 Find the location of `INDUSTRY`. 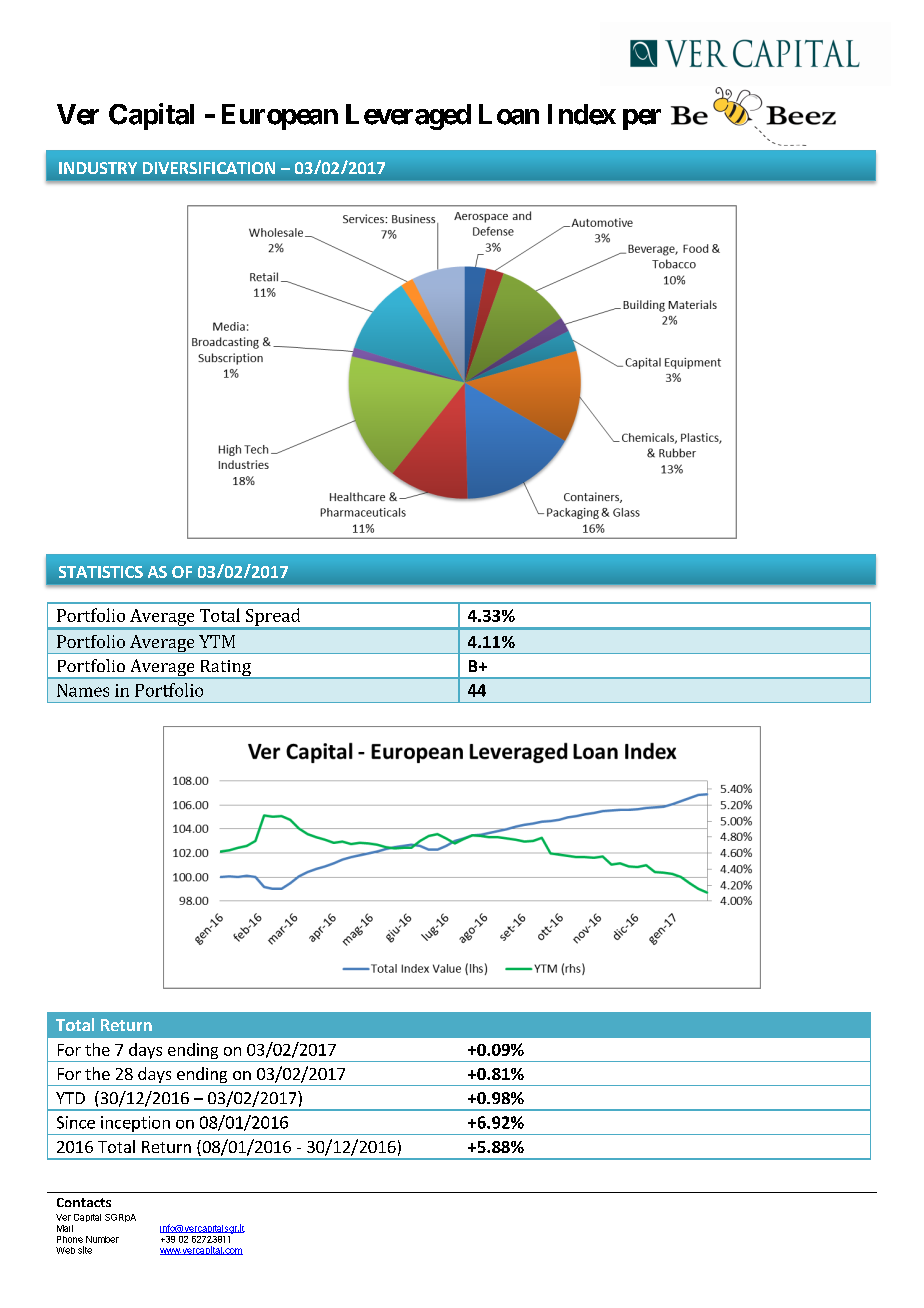

INDUSTRY is located at coordinates (98, 168).
